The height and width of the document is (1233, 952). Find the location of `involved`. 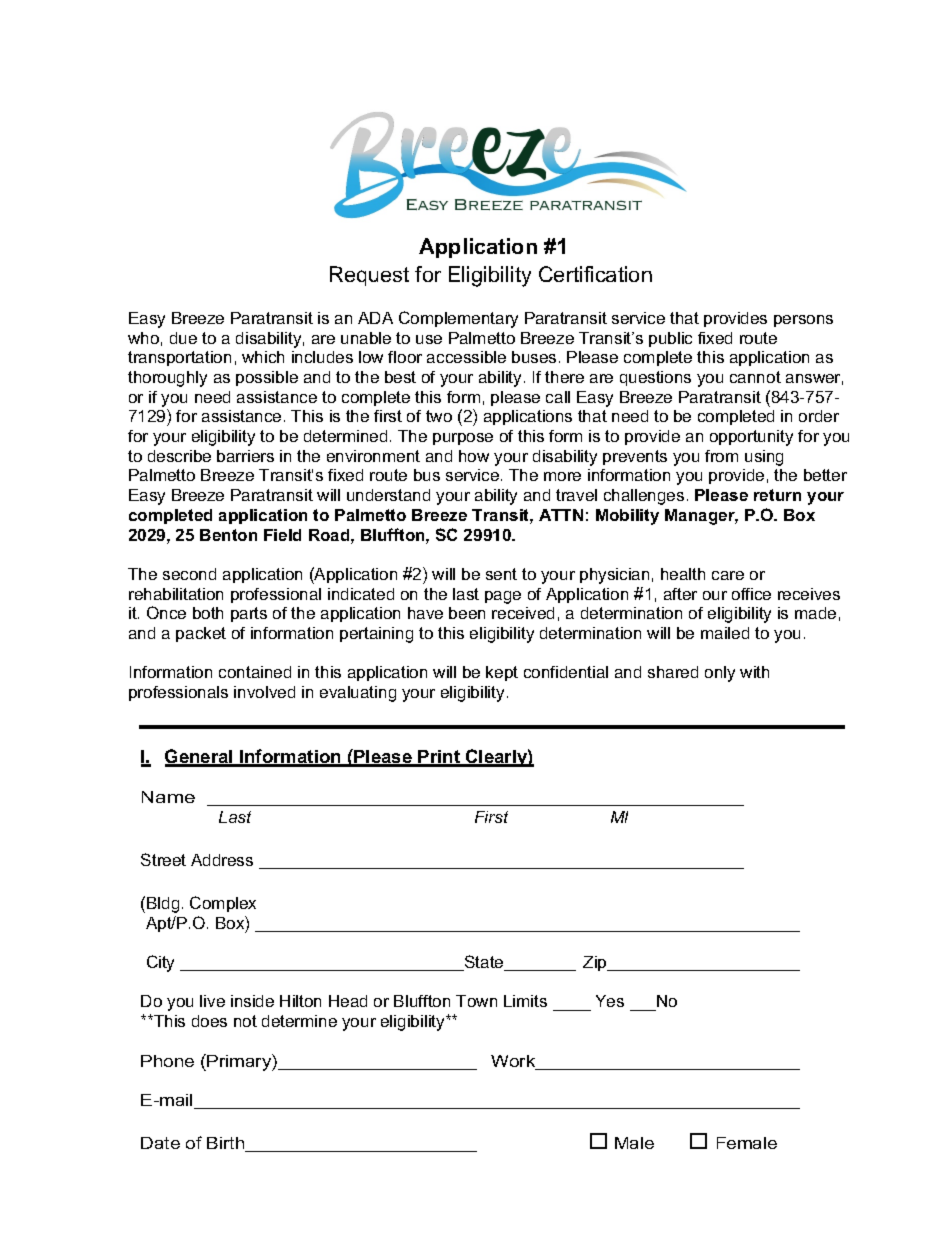

involved is located at coordinates (264, 692).
